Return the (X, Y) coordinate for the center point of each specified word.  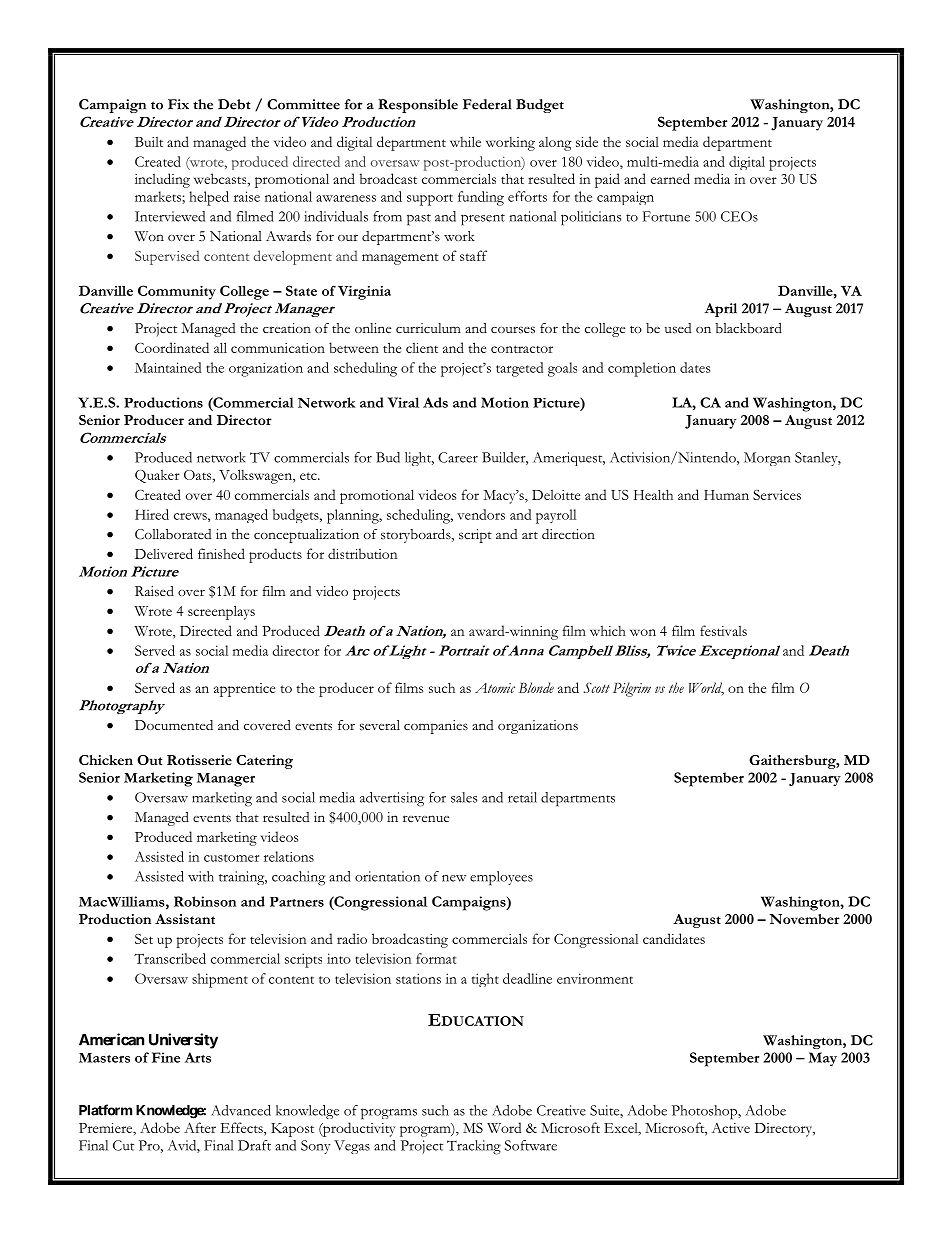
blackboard (748, 328)
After (200, 1127)
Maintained (168, 367)
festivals (723, 630)
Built (149, 142)
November (804, 919)
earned (670, 178)
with (201, 876)
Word (504, 1127)
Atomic (495, 688)
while (465, 141)
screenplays (221, 612)
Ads (435, 402)
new (454, 878)
